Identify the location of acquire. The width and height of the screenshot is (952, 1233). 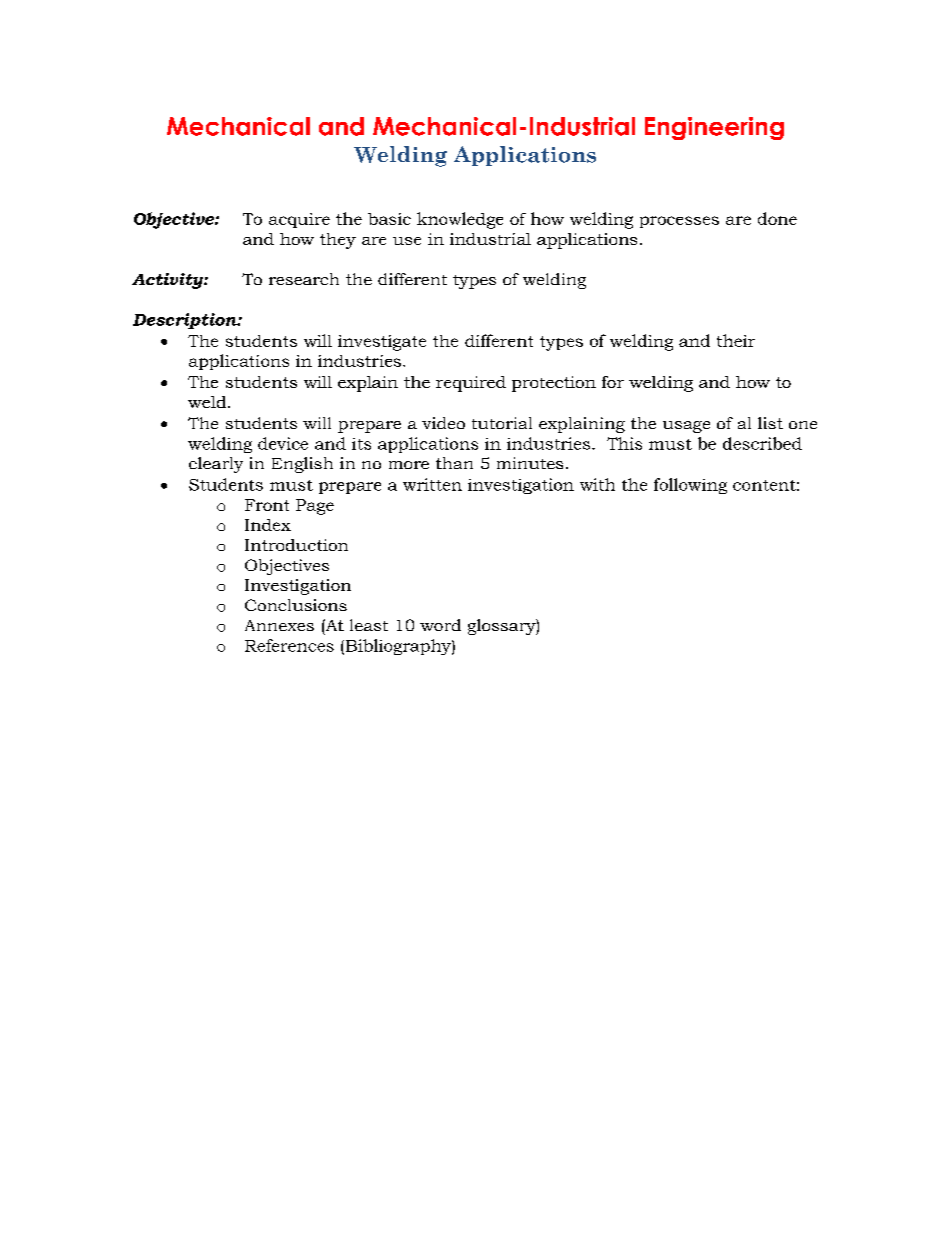
(299, 220).
